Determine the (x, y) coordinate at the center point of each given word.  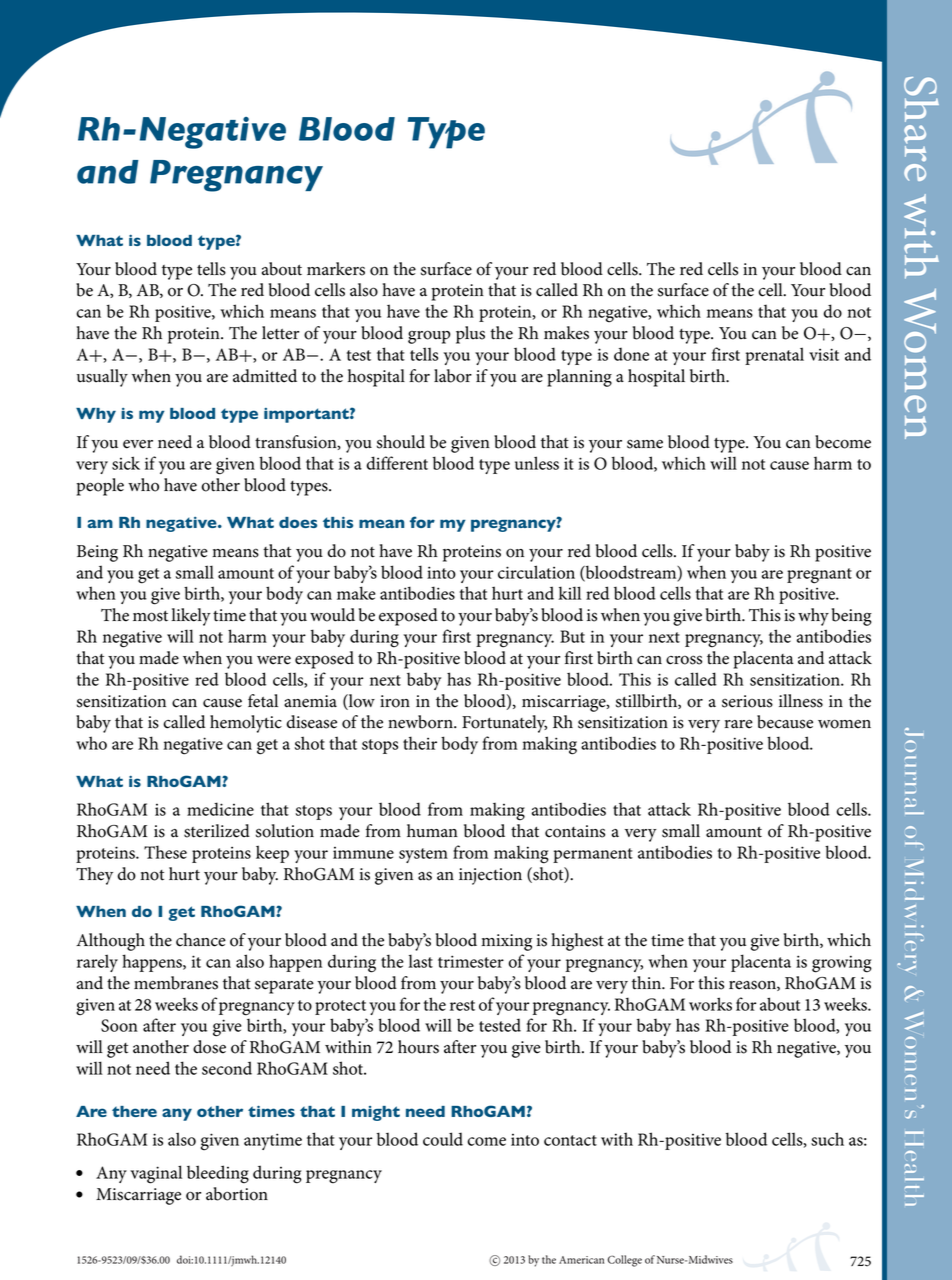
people (100, 487)
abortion (237, 1194)
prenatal (774, 356)
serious (747, 701)
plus (470, 335)
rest (462, 1005)
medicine (220, 809)
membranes (176, 983)
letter (280, 333)
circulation (536, 572)
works (710, 1004)
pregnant (819, 576)
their (420, 743)
